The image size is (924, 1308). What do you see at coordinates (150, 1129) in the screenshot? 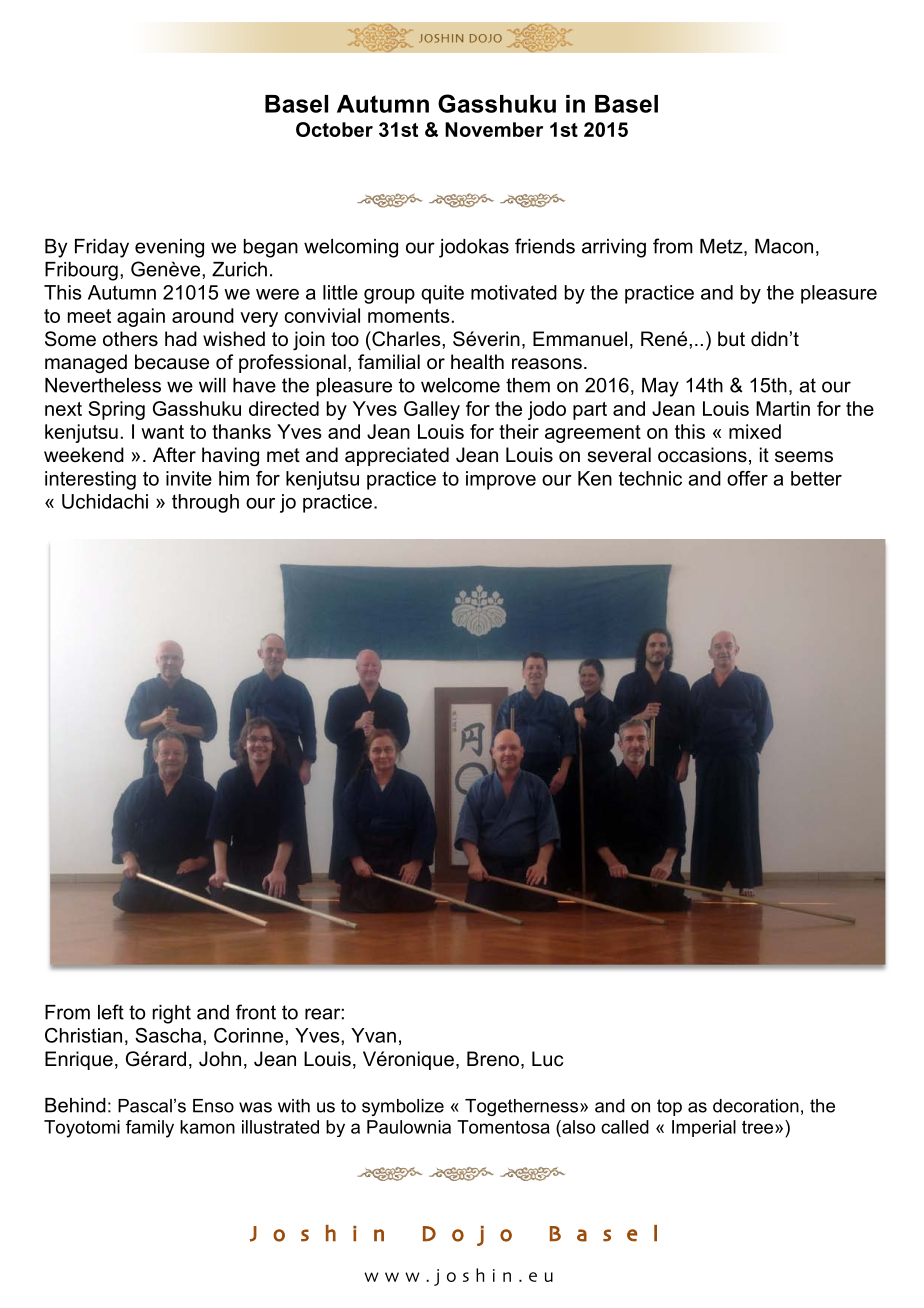
I see `family` at bounding box center [150, 1129].
